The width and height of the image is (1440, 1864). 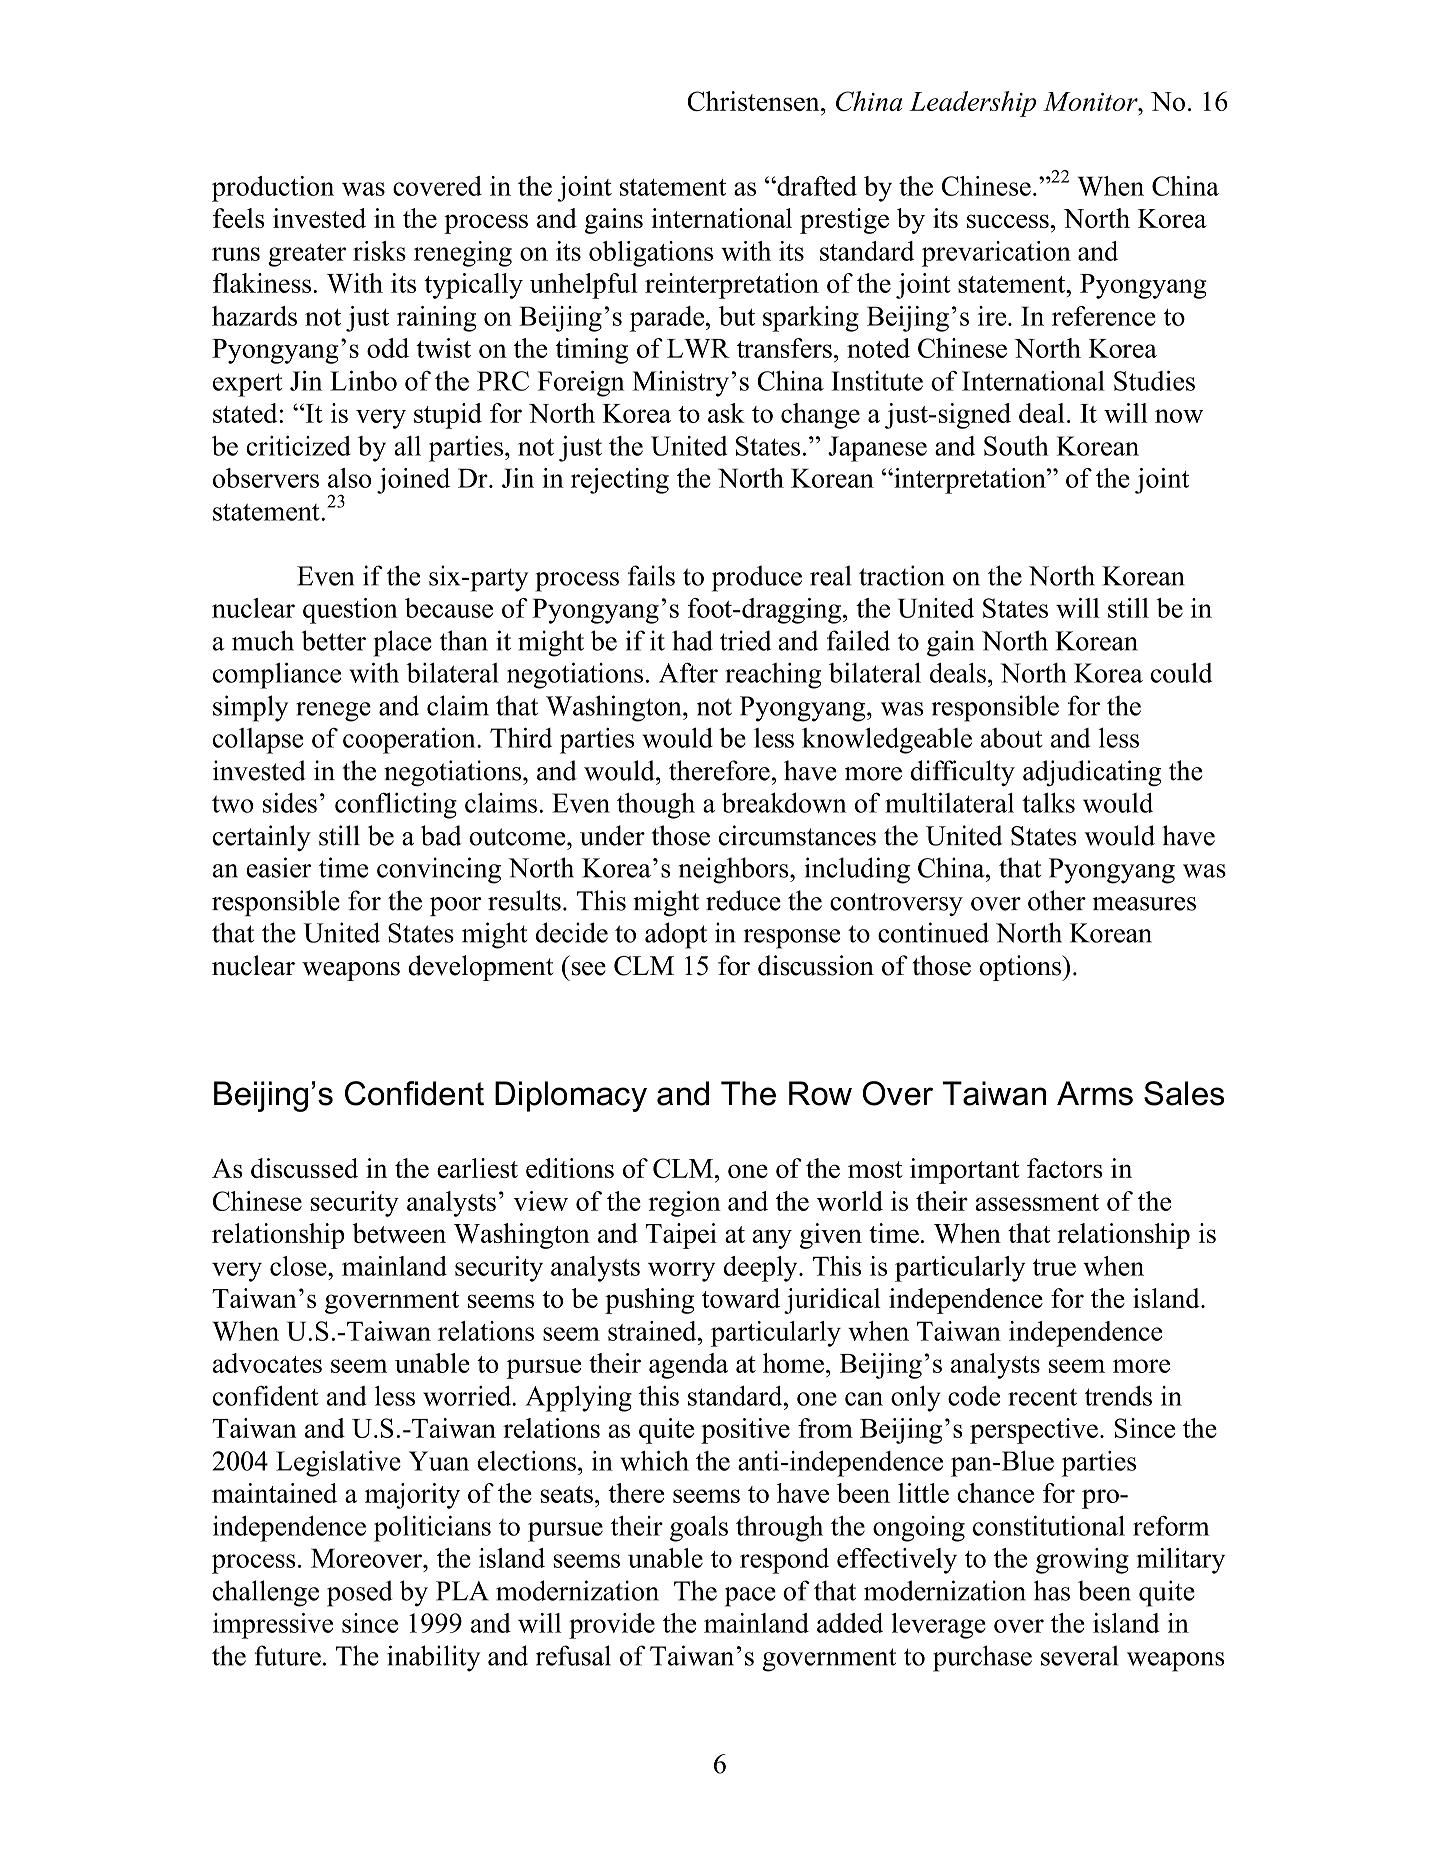 What do you see at coordinates (735, 870) in the image?
I see `neighbors` at bounding box center [735, 870].
